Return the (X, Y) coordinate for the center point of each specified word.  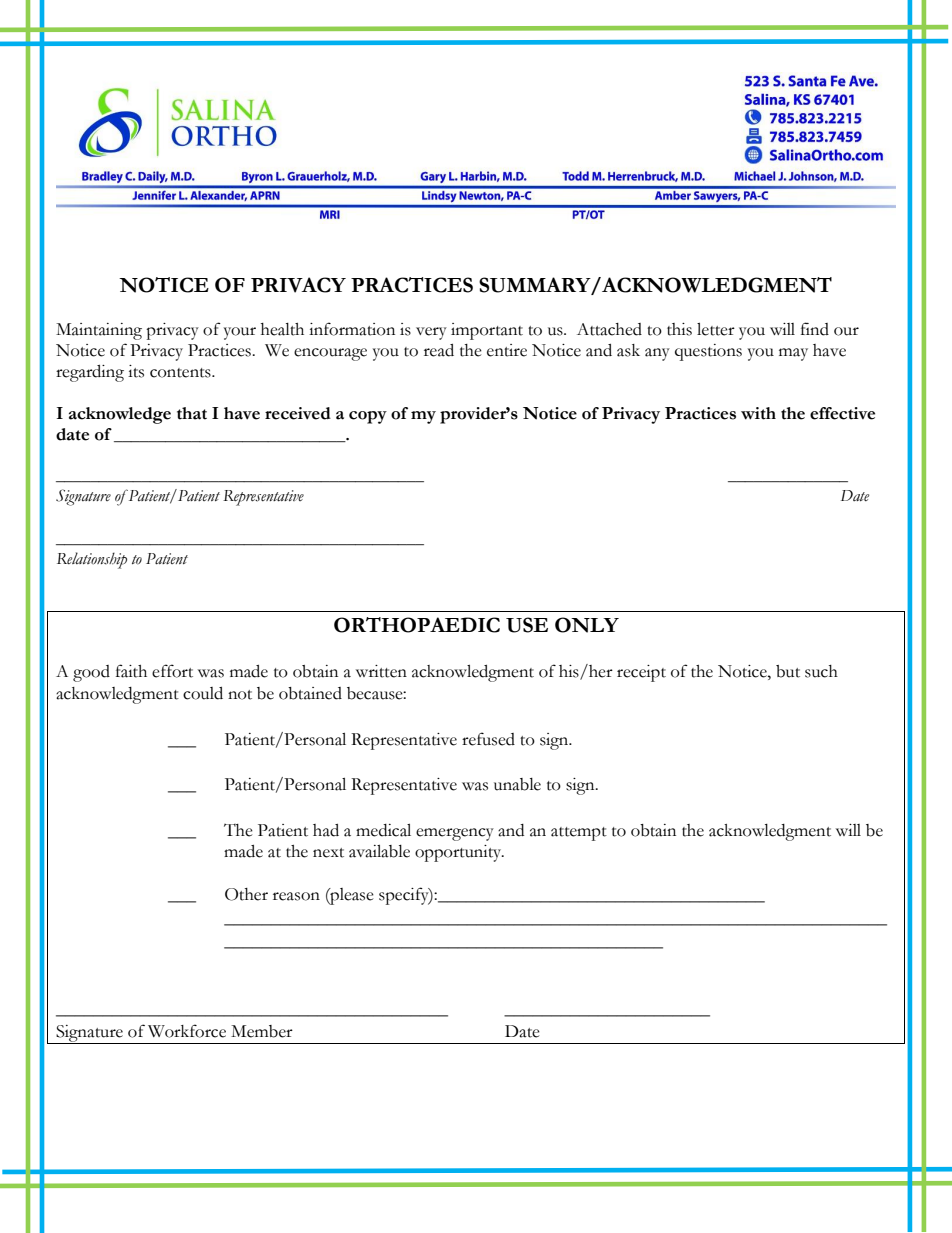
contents (181, 373)
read (439, 350)
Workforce (187, 1031)
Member (262, 1031)
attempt (579, 834)
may (793, 354)
